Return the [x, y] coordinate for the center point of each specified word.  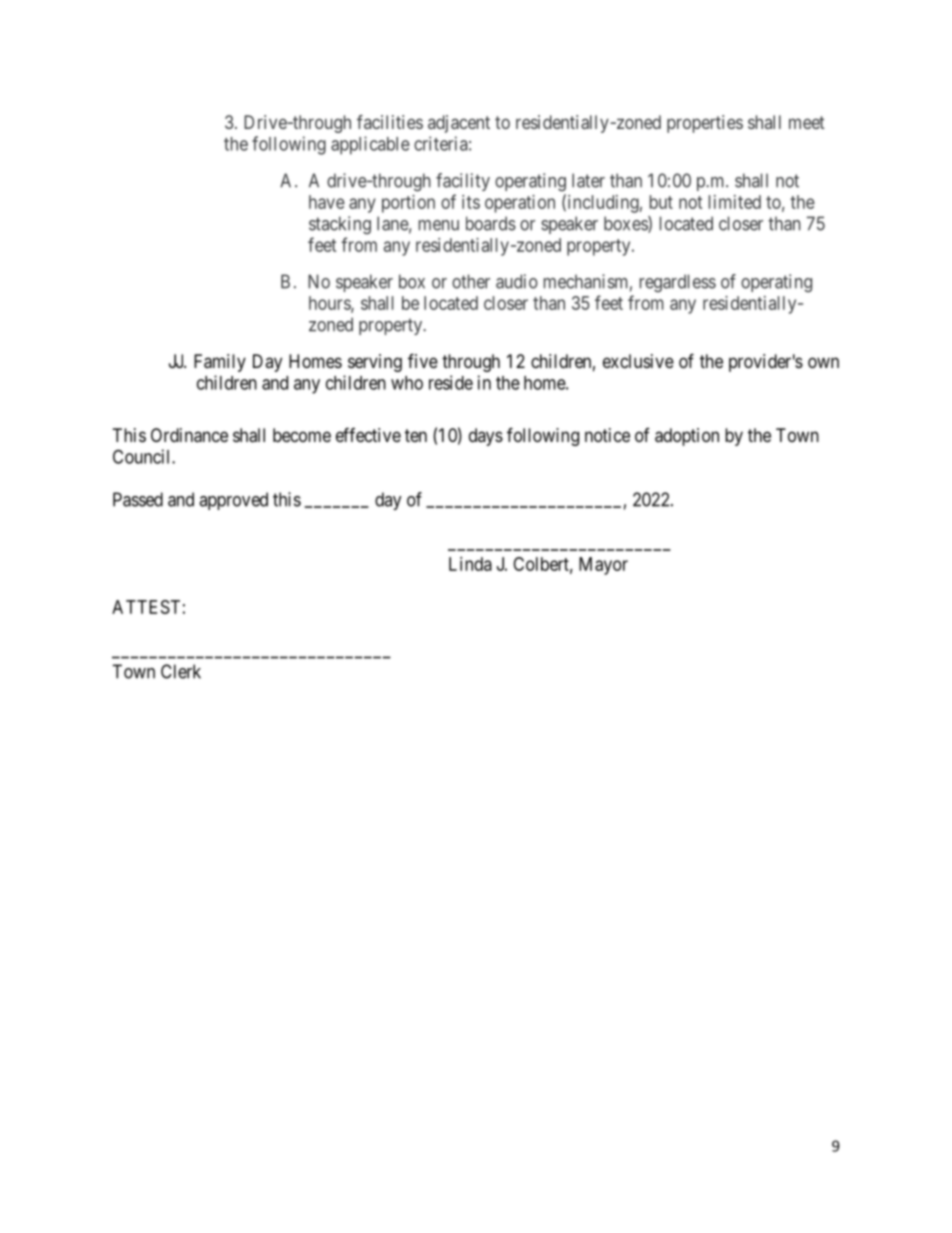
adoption [687, 437]
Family [220, 363]
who [407, 383]
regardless [678, 283]
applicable [370, 145]
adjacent [459, 124]
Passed [138, 499]
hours [330, 304]
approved [233, 501]
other [471, 281]
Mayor [603, 566]
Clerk [181, 671]
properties [705, 124]
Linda [470, 564]
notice [607, 435]
